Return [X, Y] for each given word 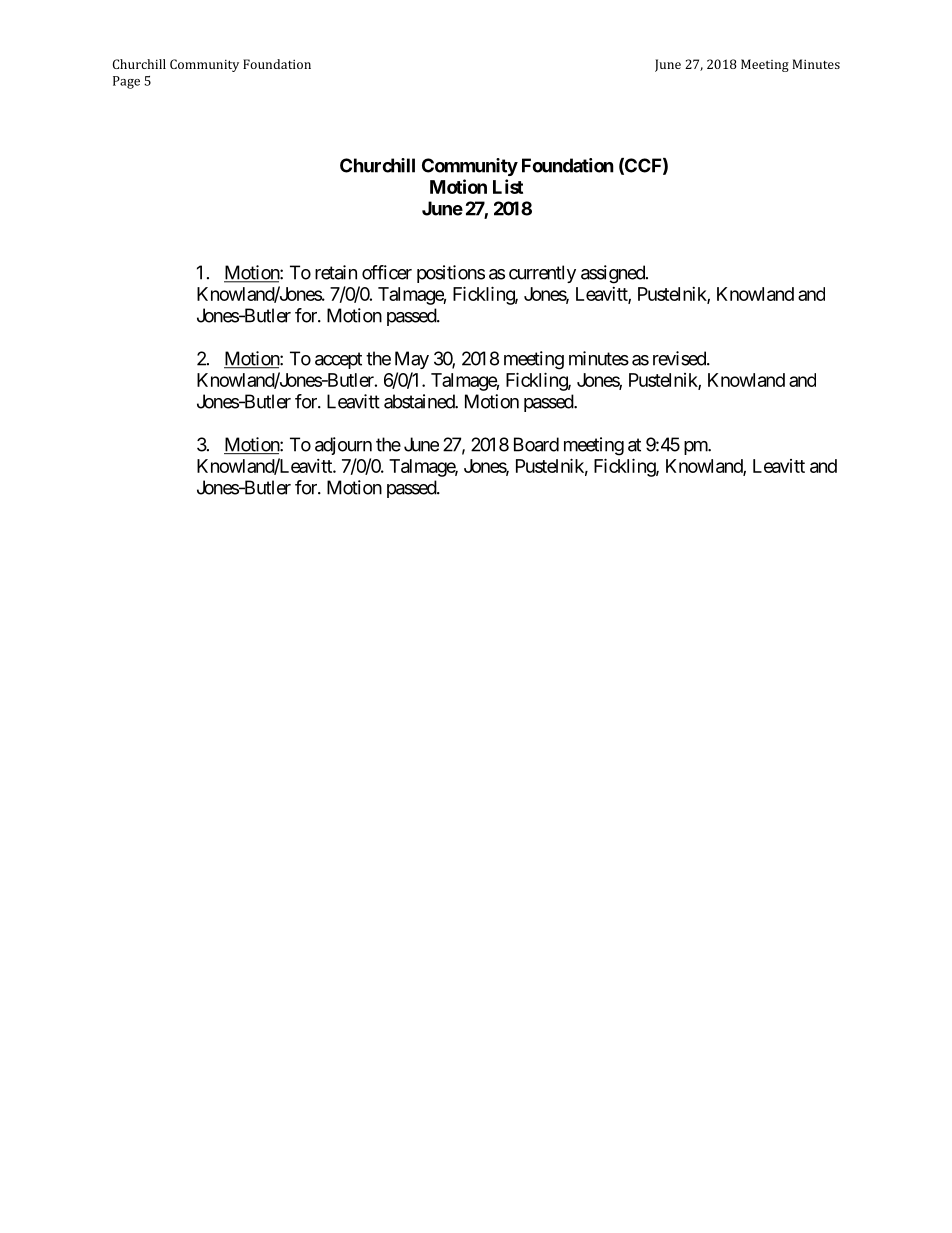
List [508, 186]
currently [542, 274]
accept [338, 360]
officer [387, 272]
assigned [614, 274]
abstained [420, 401]
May [412, 360]
